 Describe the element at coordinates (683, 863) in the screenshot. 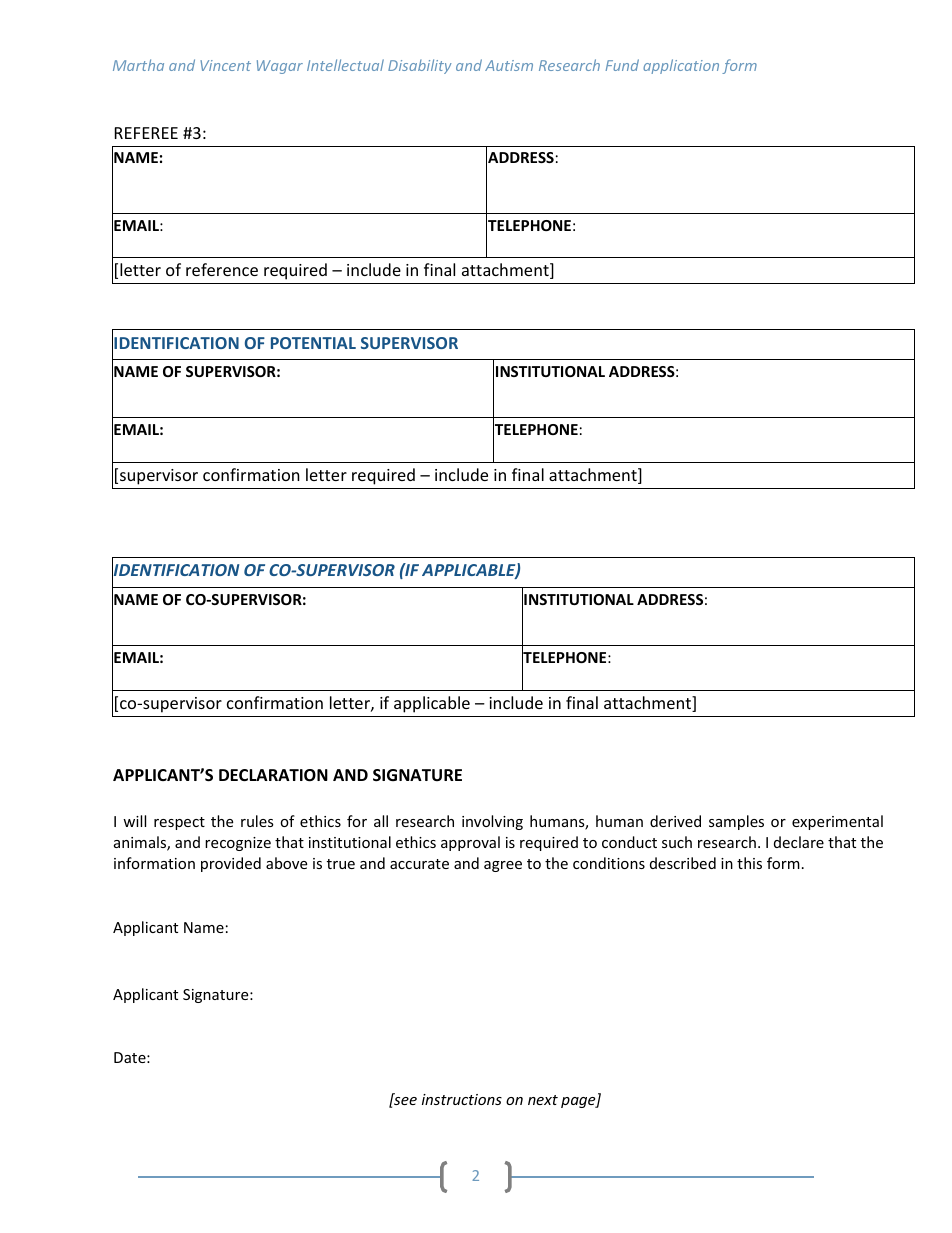

I see `described` at that location.
